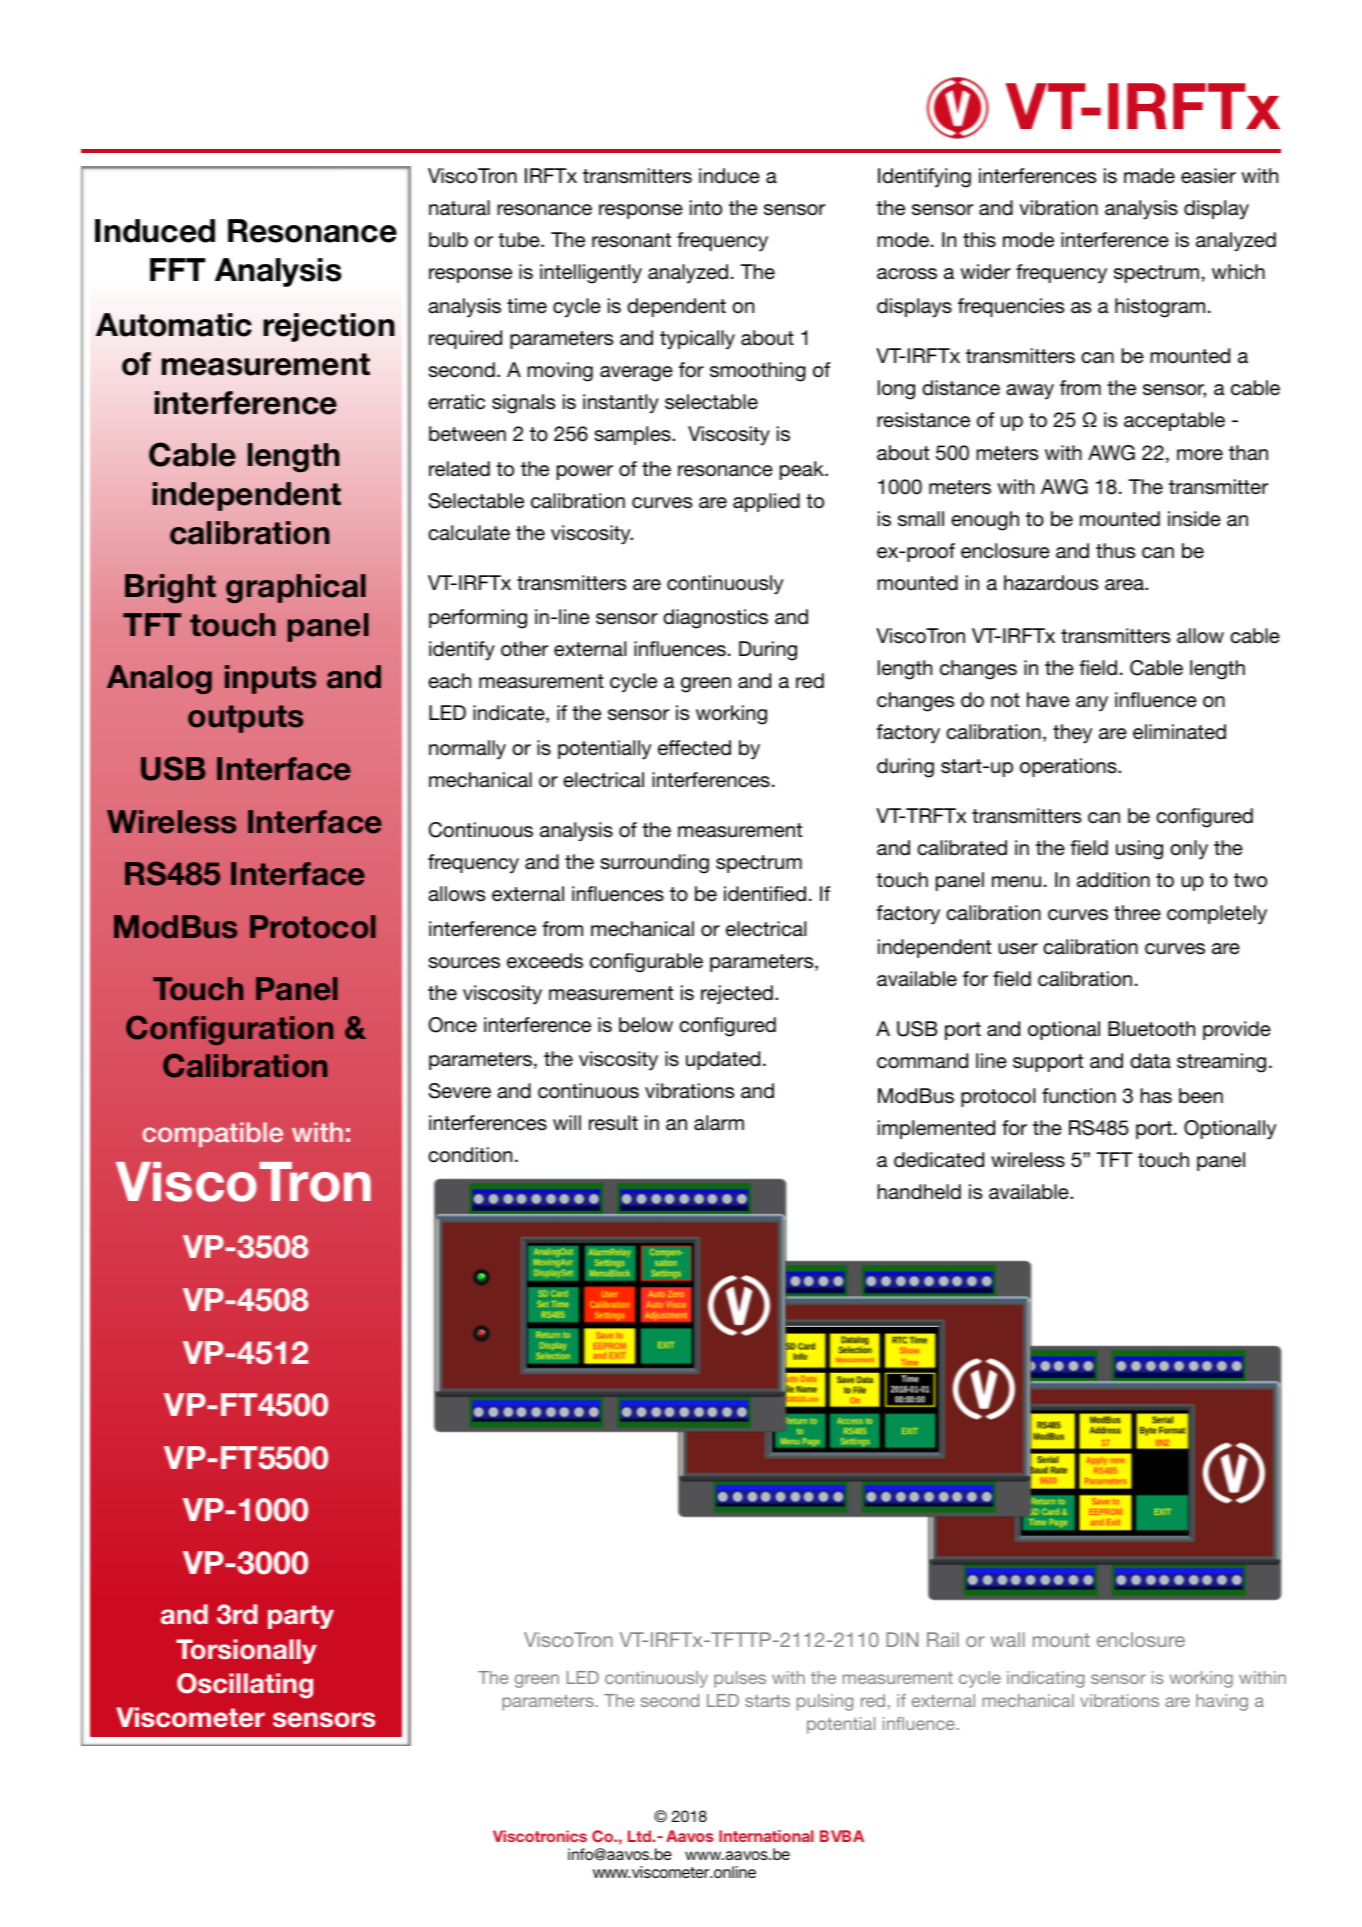 The height and width of the screenshot is (1927, 1362). What do you see at coordinates (1151, 1029) in the screenshot?
I see `Bluetooth` at bounding box center [1151, 1029].
